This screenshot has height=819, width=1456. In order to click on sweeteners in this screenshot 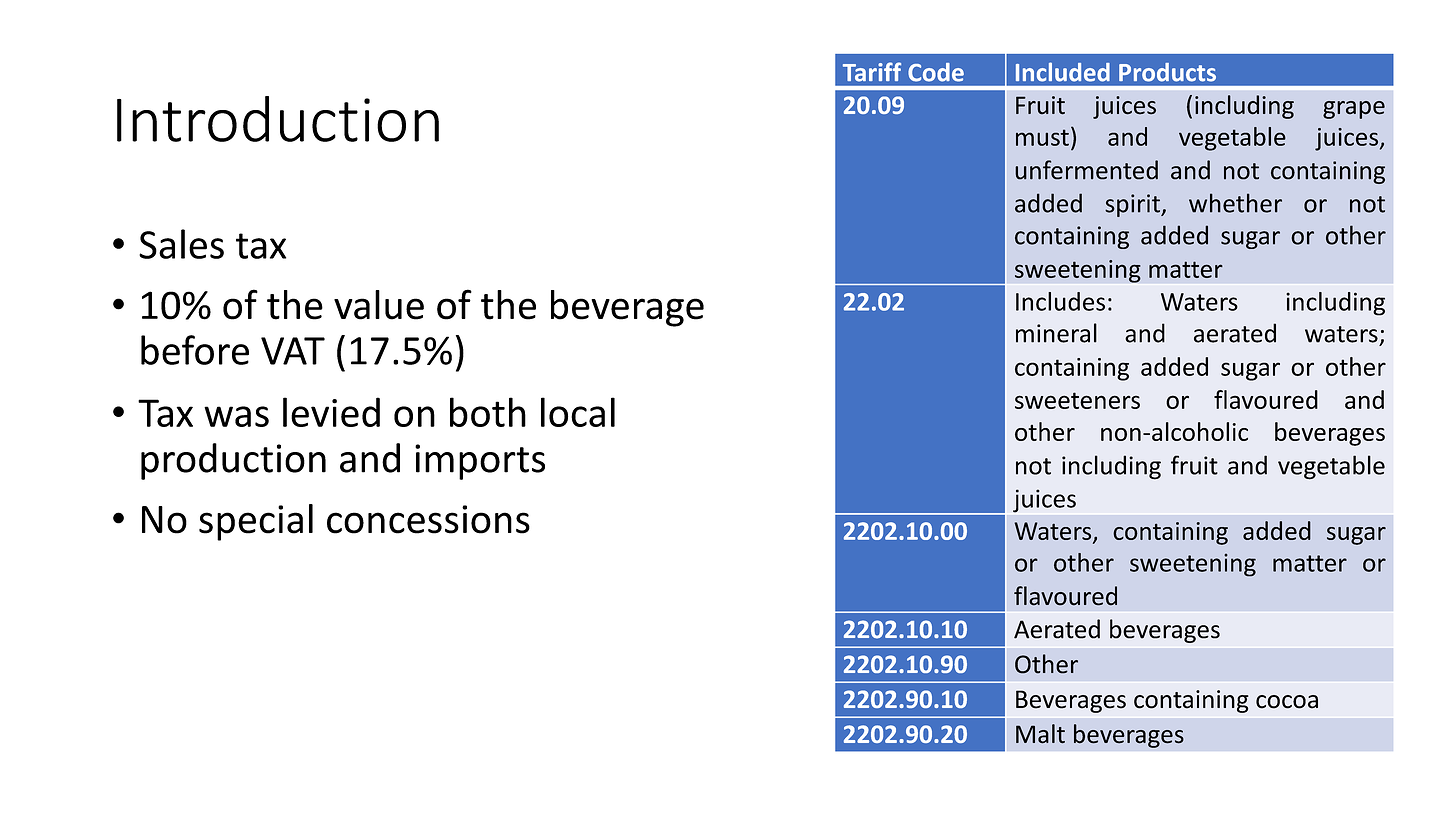, I will do `click(1077, 400)`.
